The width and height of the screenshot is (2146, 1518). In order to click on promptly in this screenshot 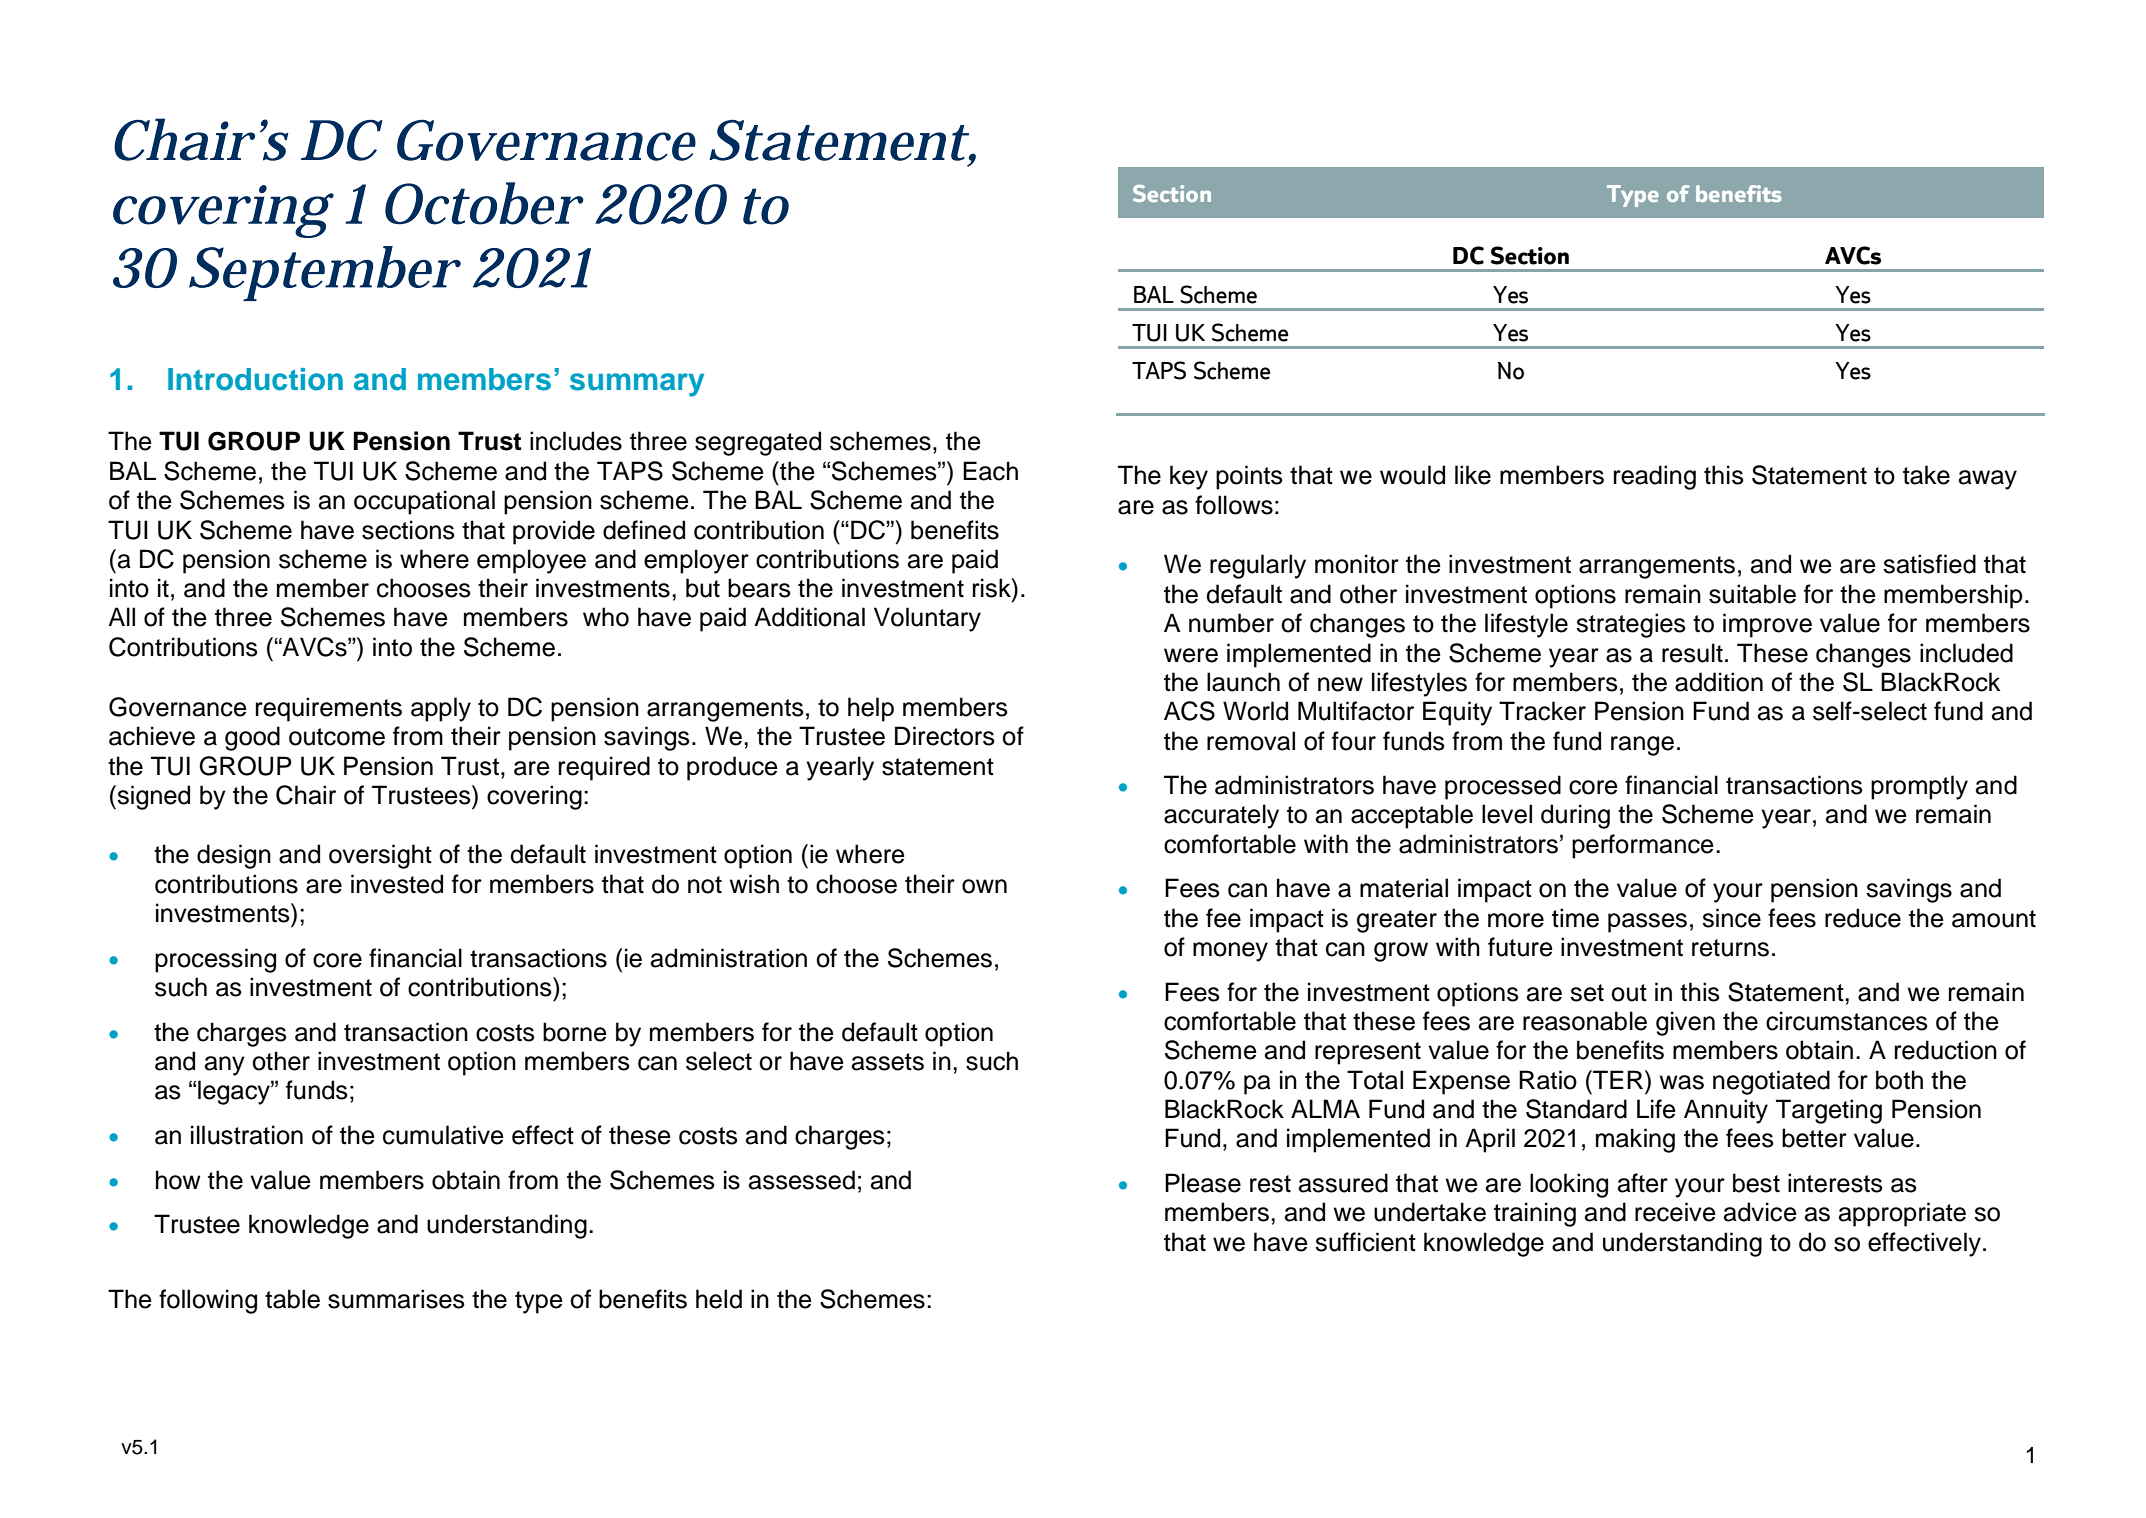, I will do `click(1919, 787)`.
